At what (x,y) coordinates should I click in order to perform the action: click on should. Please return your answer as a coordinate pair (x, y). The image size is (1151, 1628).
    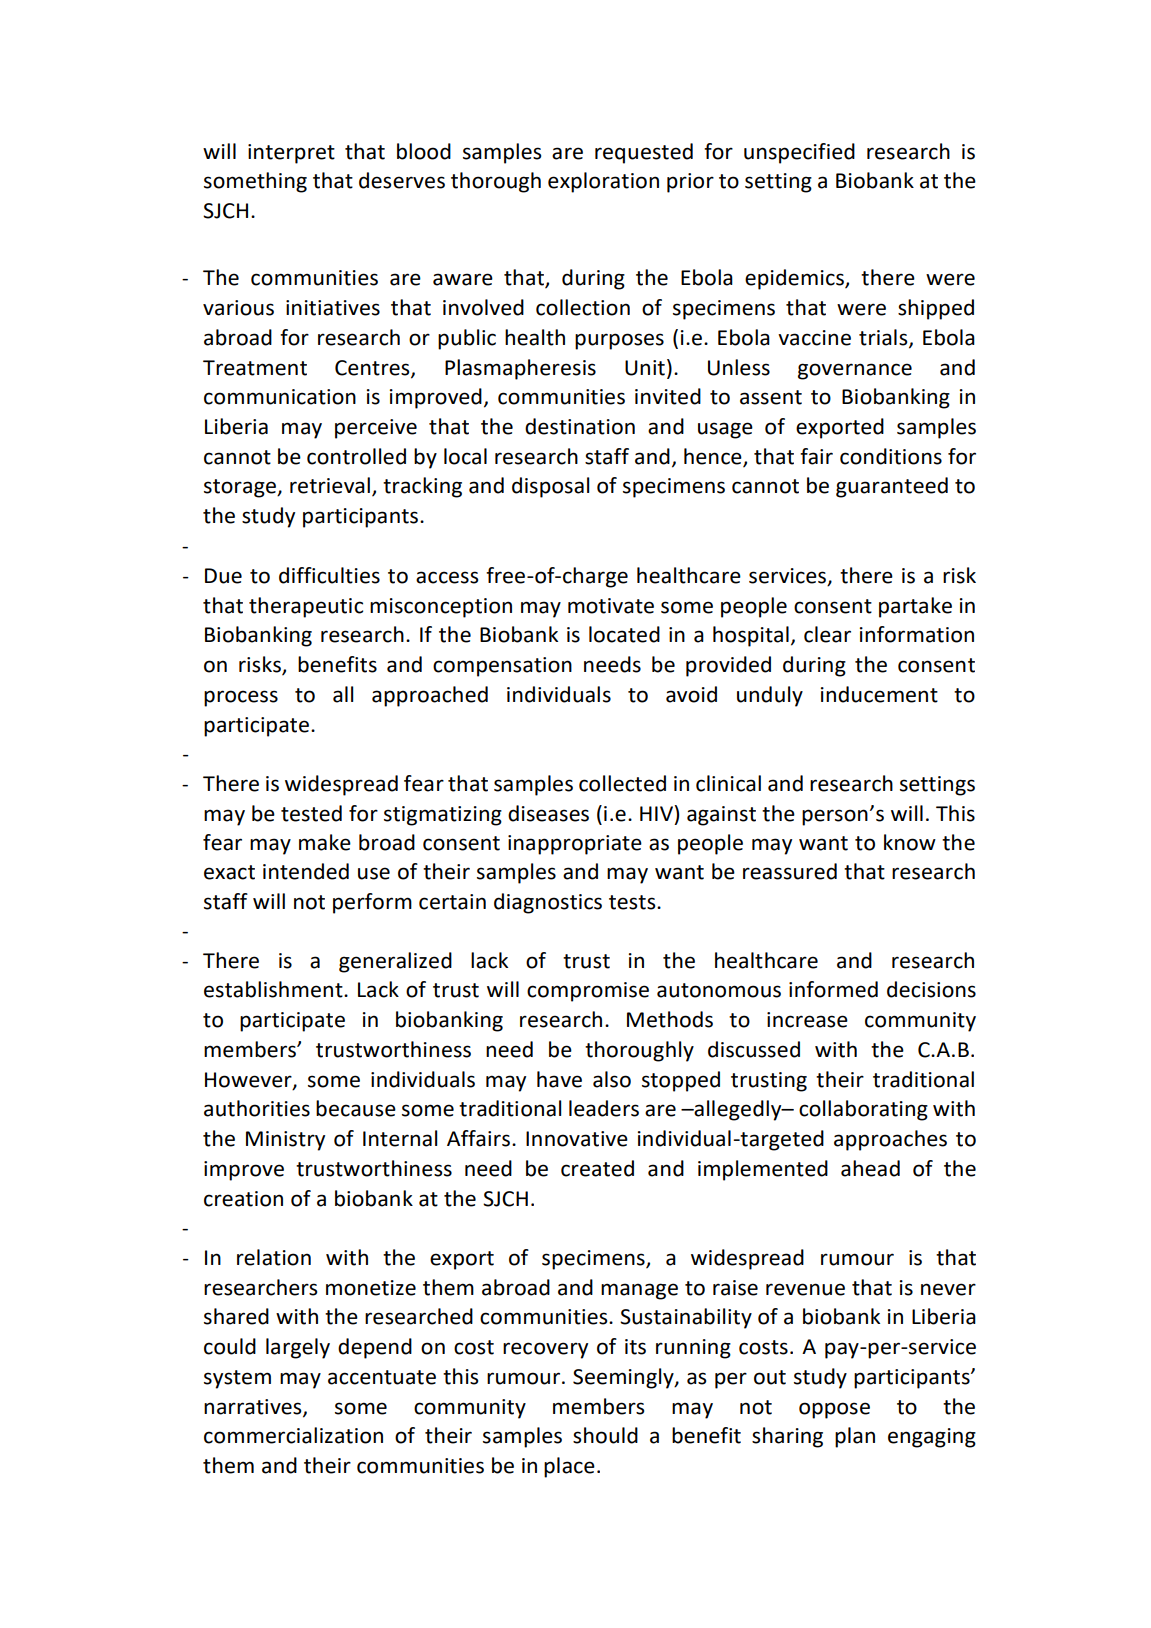
    Looking at the image, I should click on (605, 1435).
